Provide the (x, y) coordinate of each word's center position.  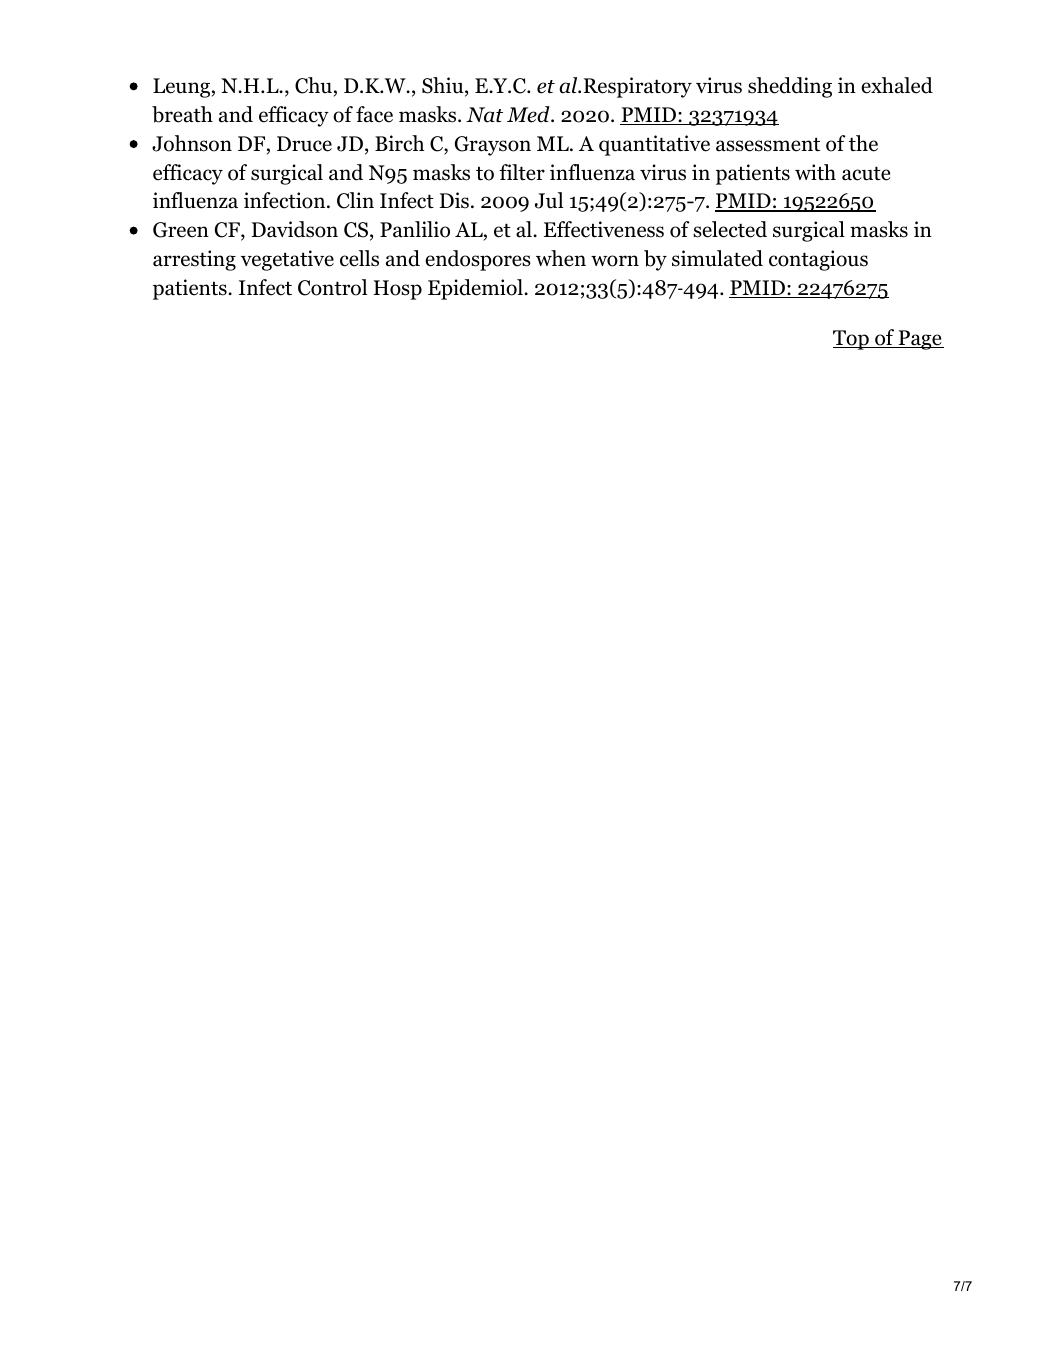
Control (332, 287)
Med (529, 114)
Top (852, 340)
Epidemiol (476, 289)
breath (182, 114)
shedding (790, 87)
